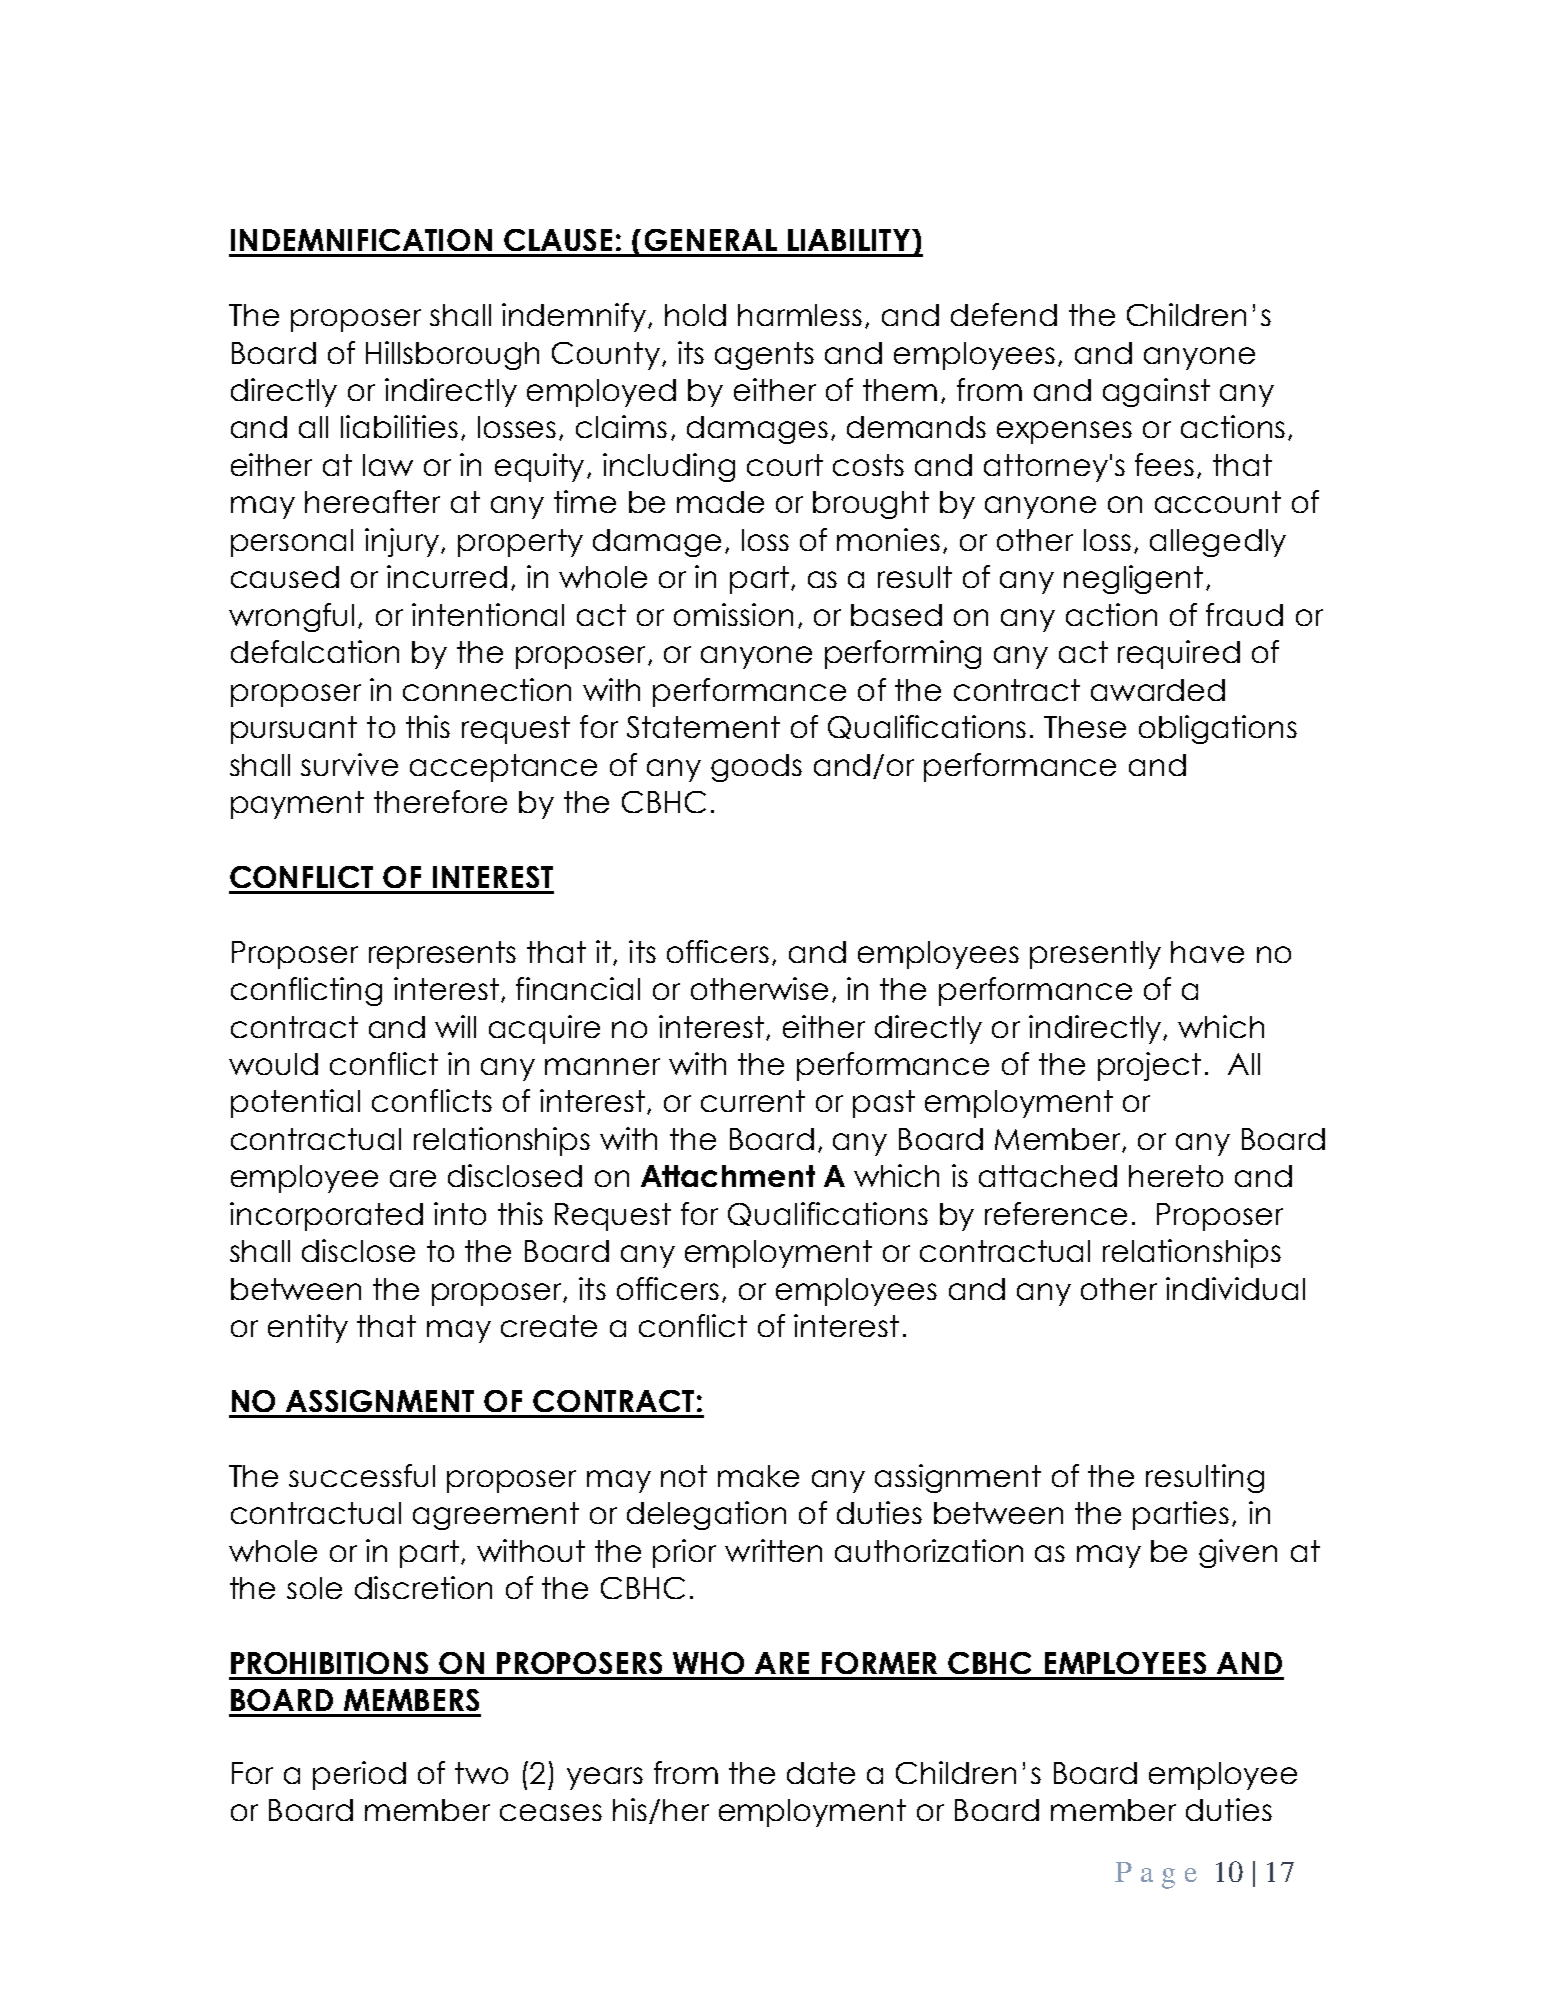  What do you see at coordinates (362, 1475) in the image?
I see `successful` at bounding box center [362, 1475].
